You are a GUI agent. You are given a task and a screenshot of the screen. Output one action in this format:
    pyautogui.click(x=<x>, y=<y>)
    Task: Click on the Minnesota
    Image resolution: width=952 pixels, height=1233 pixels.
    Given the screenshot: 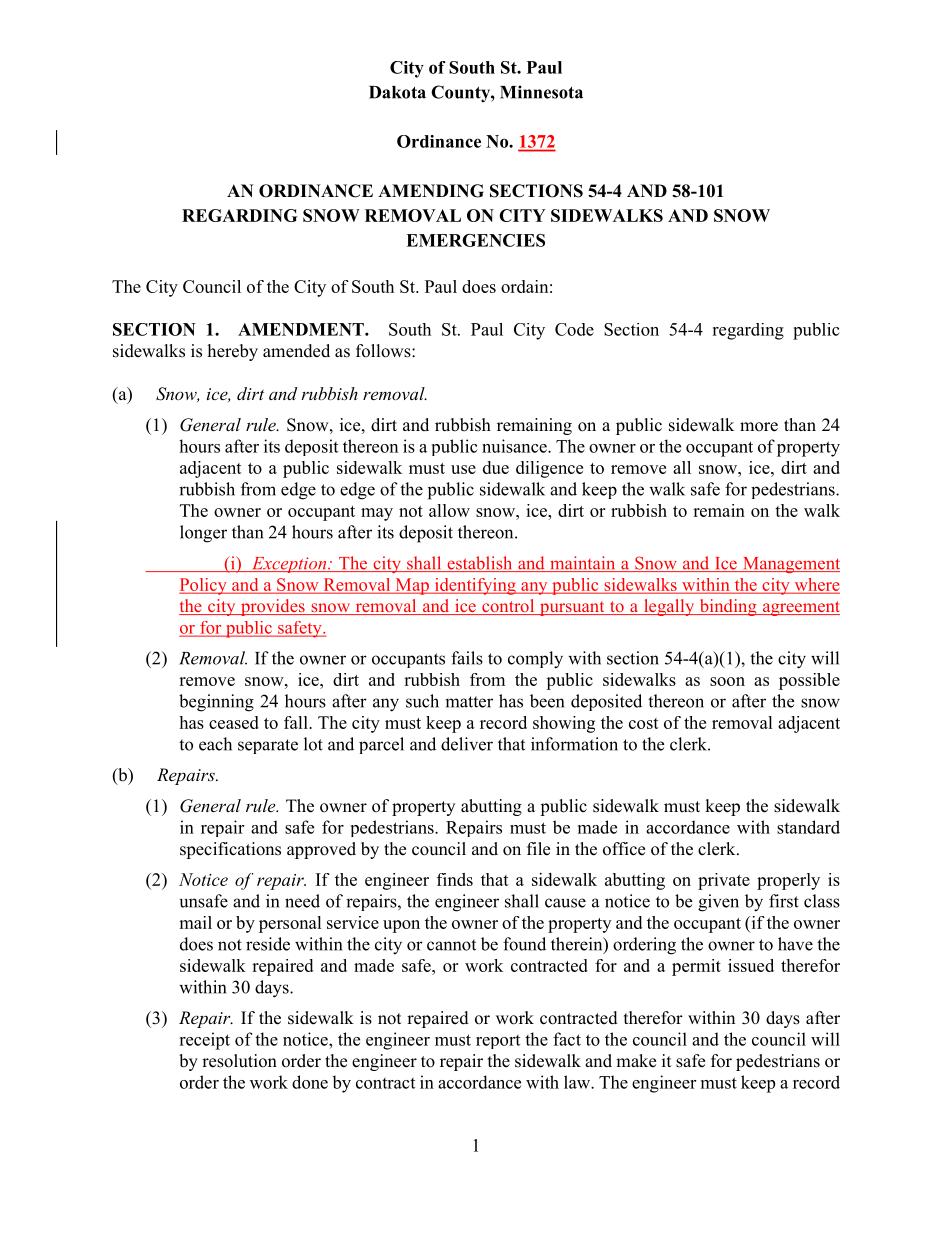 What is the action you would take?
    pyautogui.click(x=541, y=92)
